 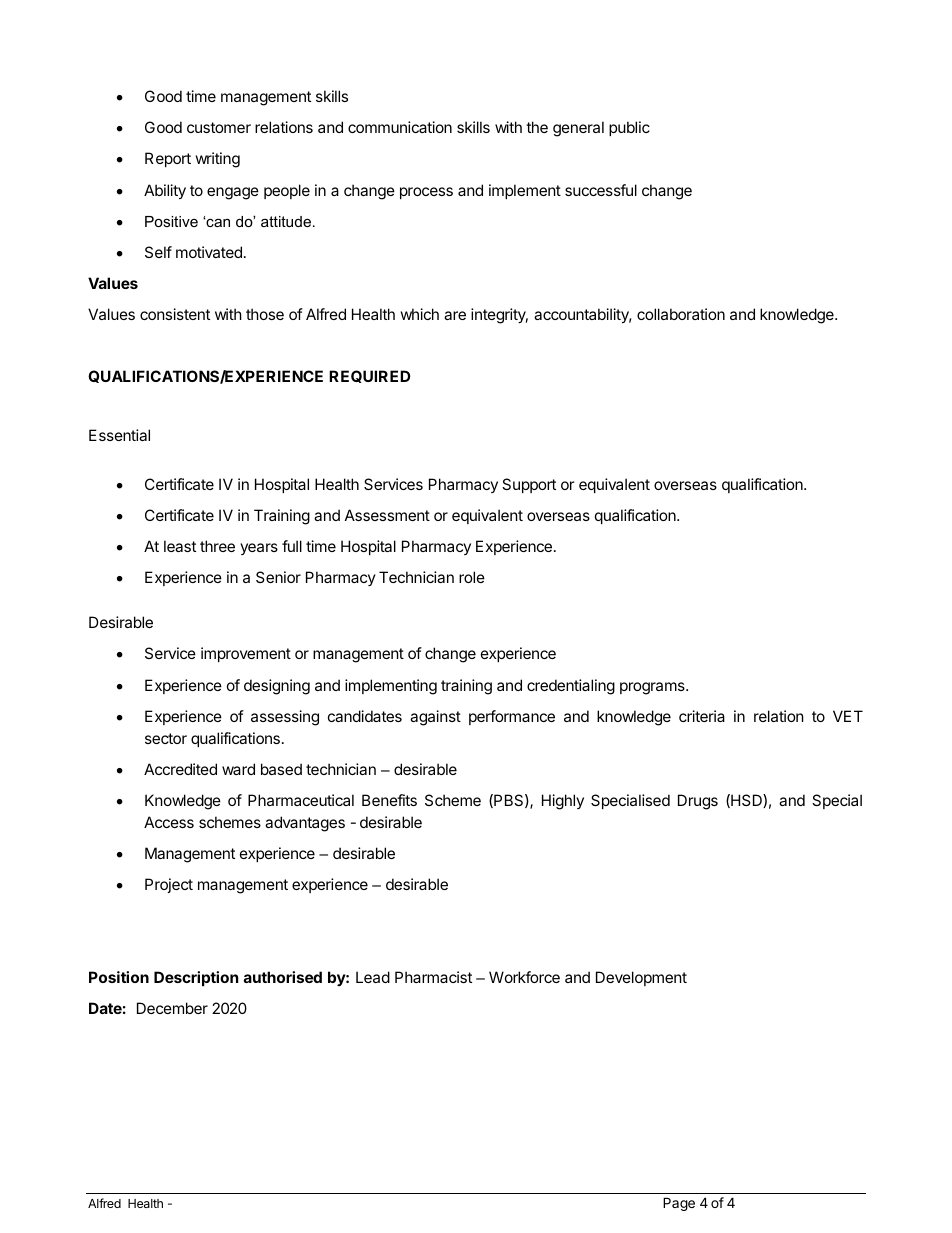 What do you see at coordinates (246, 654) in the image?
I see `improvement` at bounding box center [246, 654].
